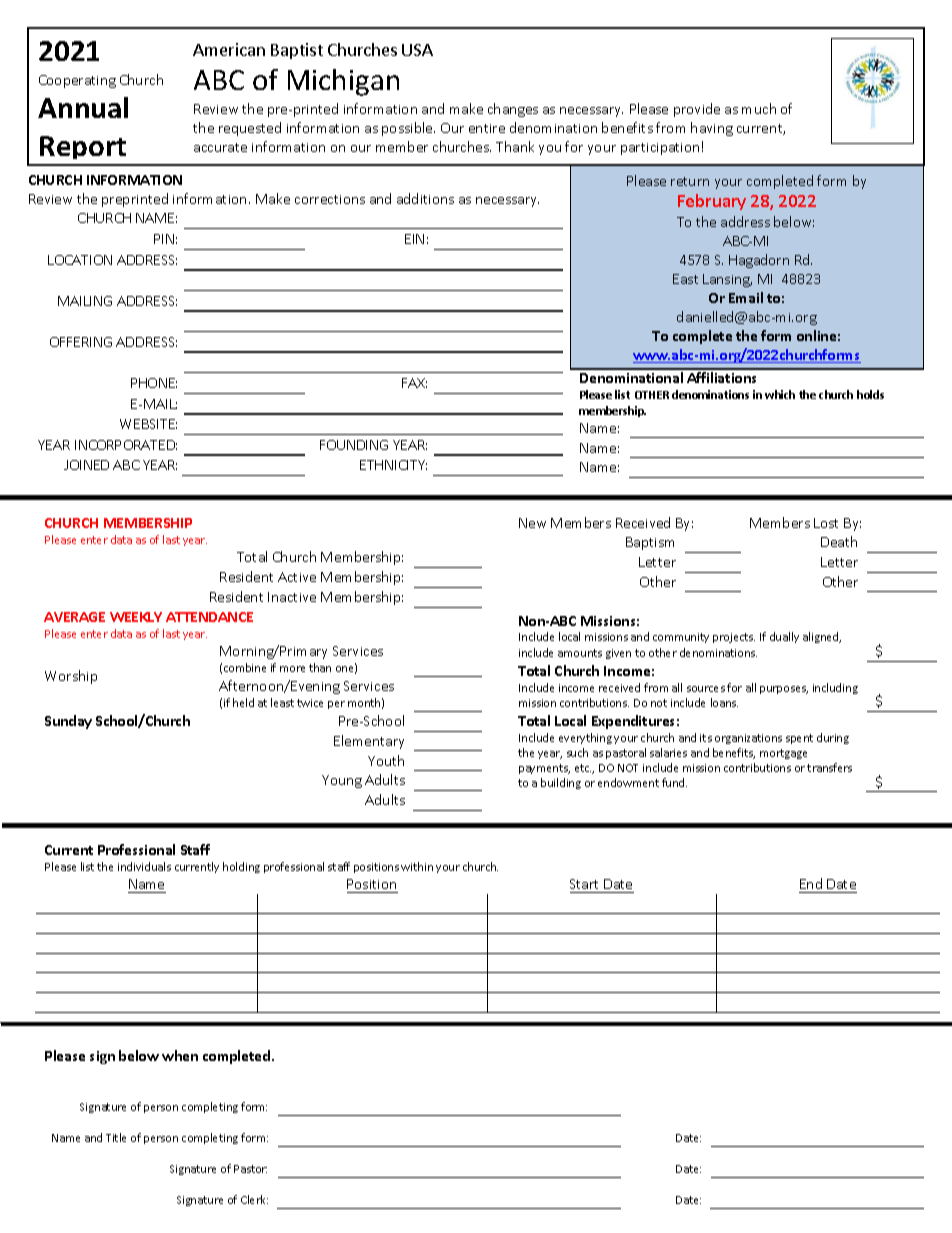  Describe the element at coordinates (674, 782) in the screenshot. I see `fund` at that location.
